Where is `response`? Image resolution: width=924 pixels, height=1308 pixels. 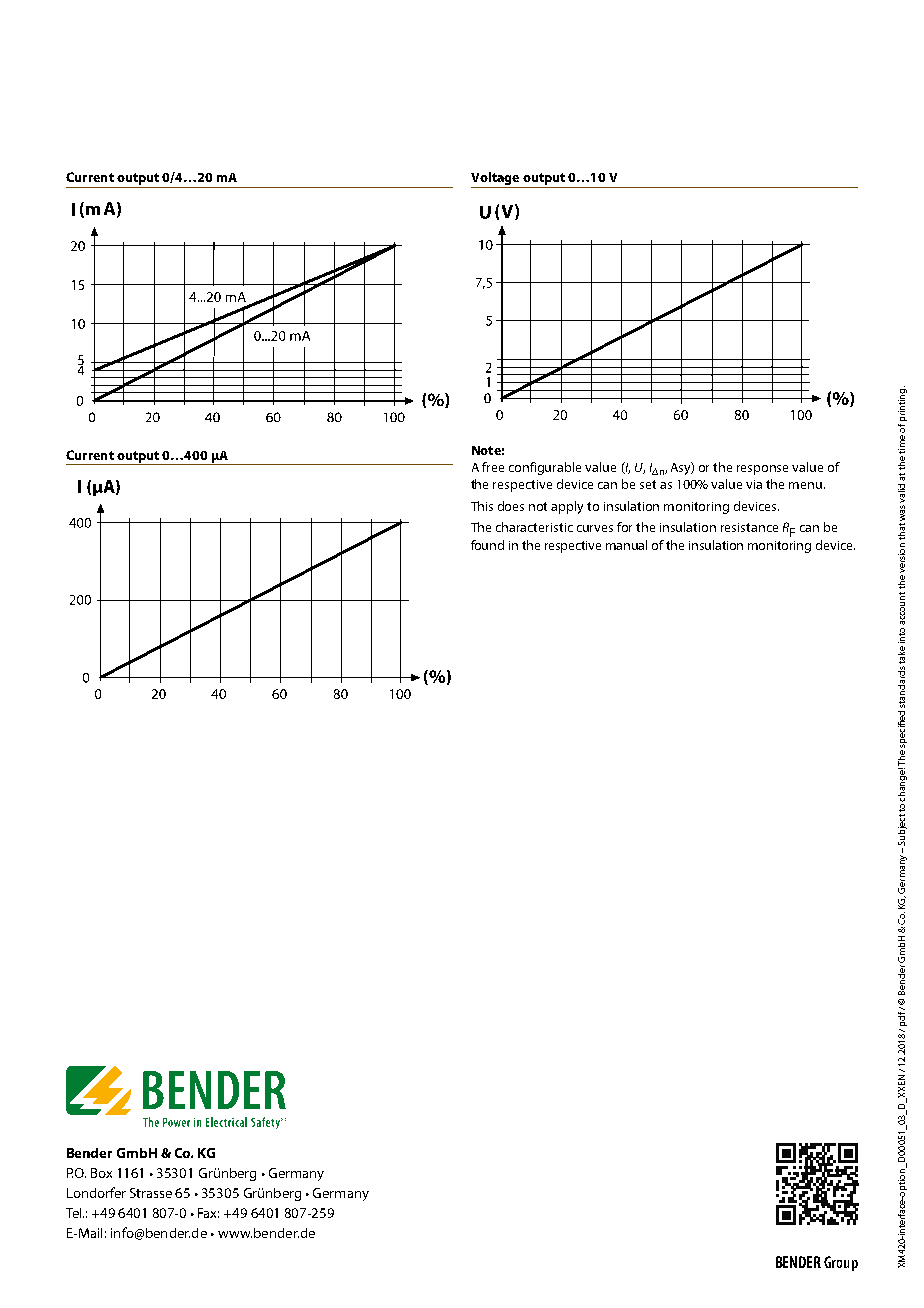 response is located at coordinates (762, 470).
